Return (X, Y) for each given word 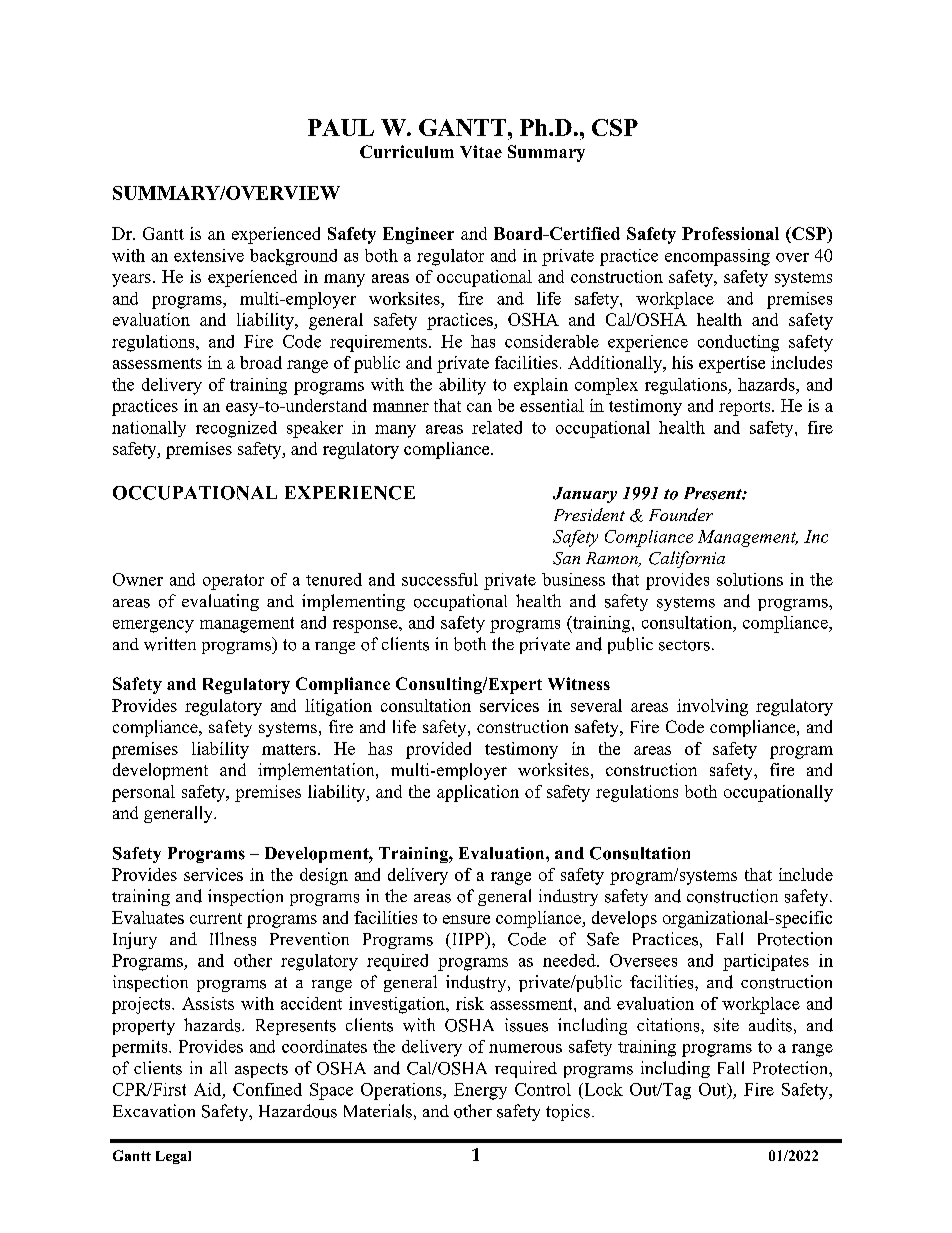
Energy (480, 1091)
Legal (173, 1157)
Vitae (481, 151)
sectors (684, 645)
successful (440, 579)
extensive (209, 255)
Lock (602, 1089)
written (170, 644)
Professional (730, 233)
